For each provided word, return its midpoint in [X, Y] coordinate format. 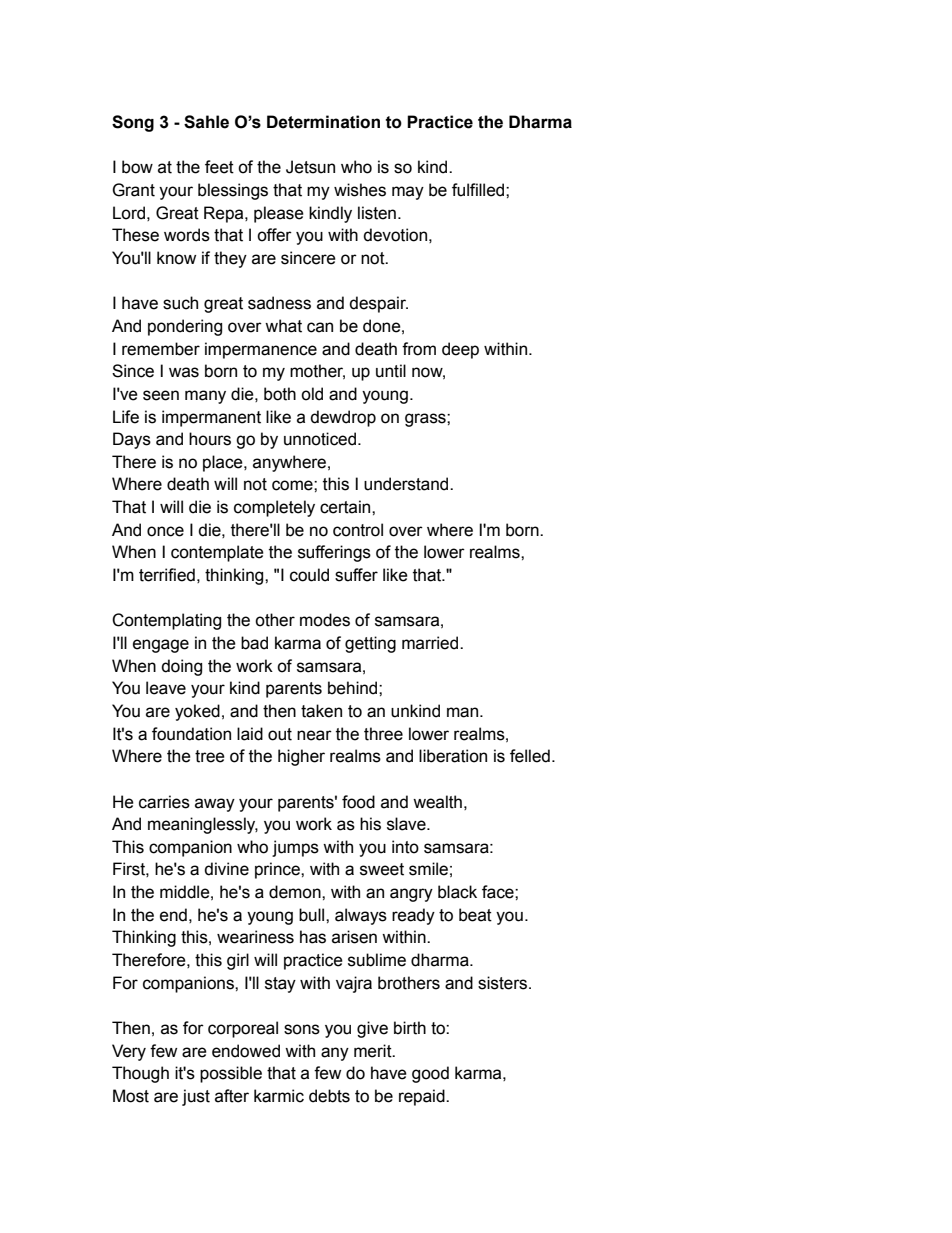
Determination [323, 122]
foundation [191, 734]
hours [210, 439]
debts [329, 1096]
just [196, 1097]
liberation [453, 756]
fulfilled [479, 190]
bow [137, 167]
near [314, 735]
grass [426, 420]
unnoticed [320, 439]
